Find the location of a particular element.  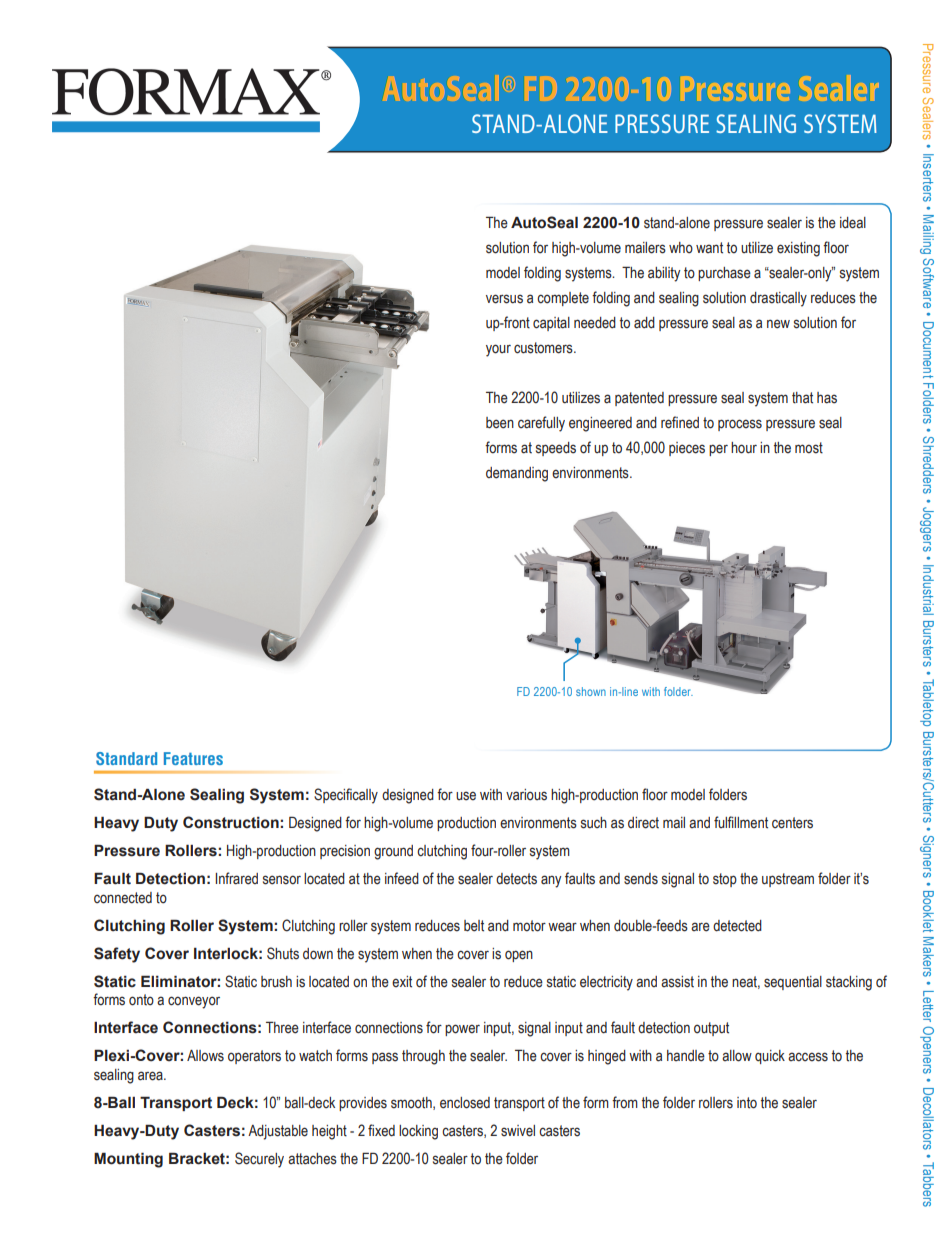

fulfillment is located at coordinates (741, 822).
